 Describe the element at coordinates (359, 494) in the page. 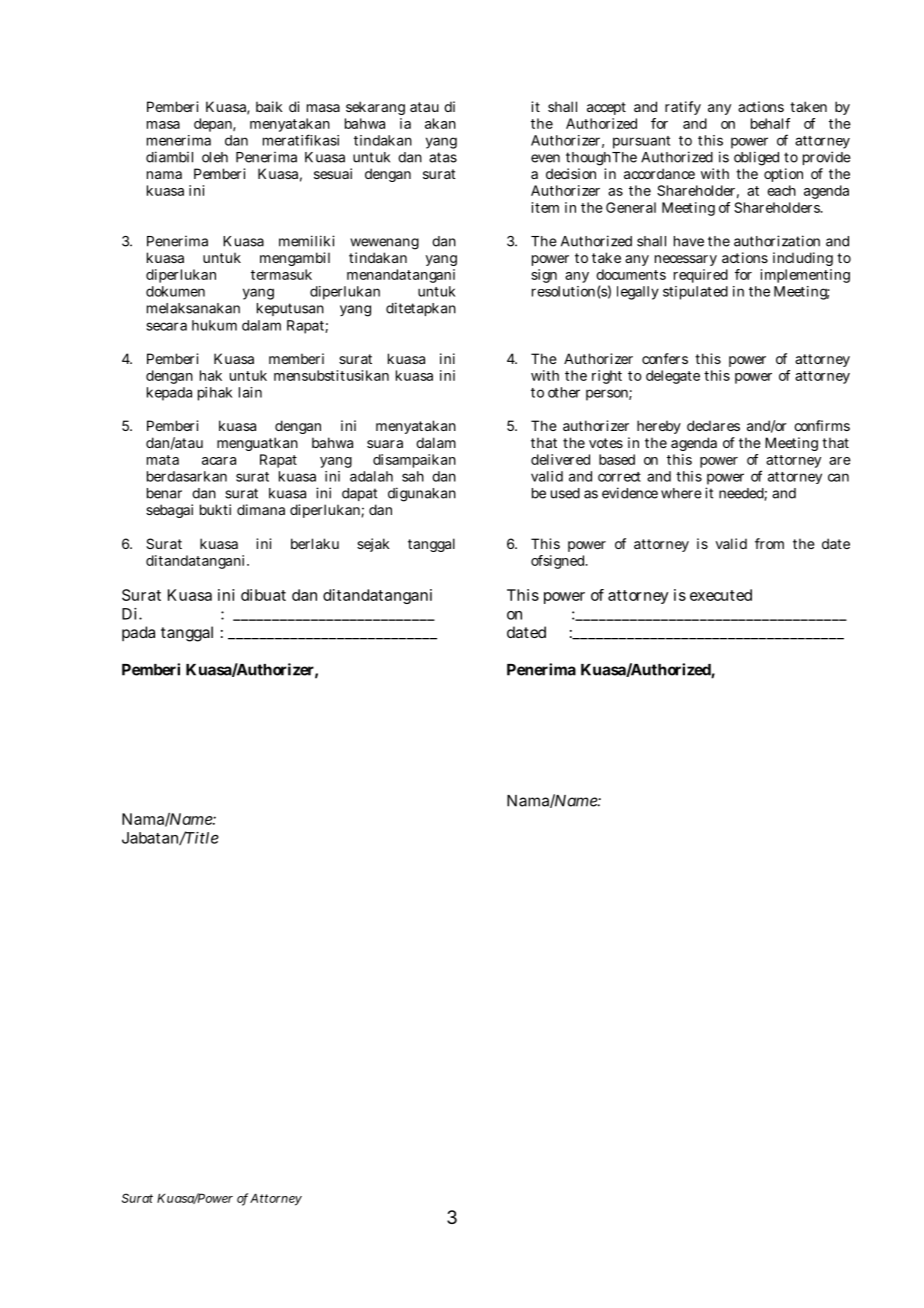

I see `dapat` at that location.
